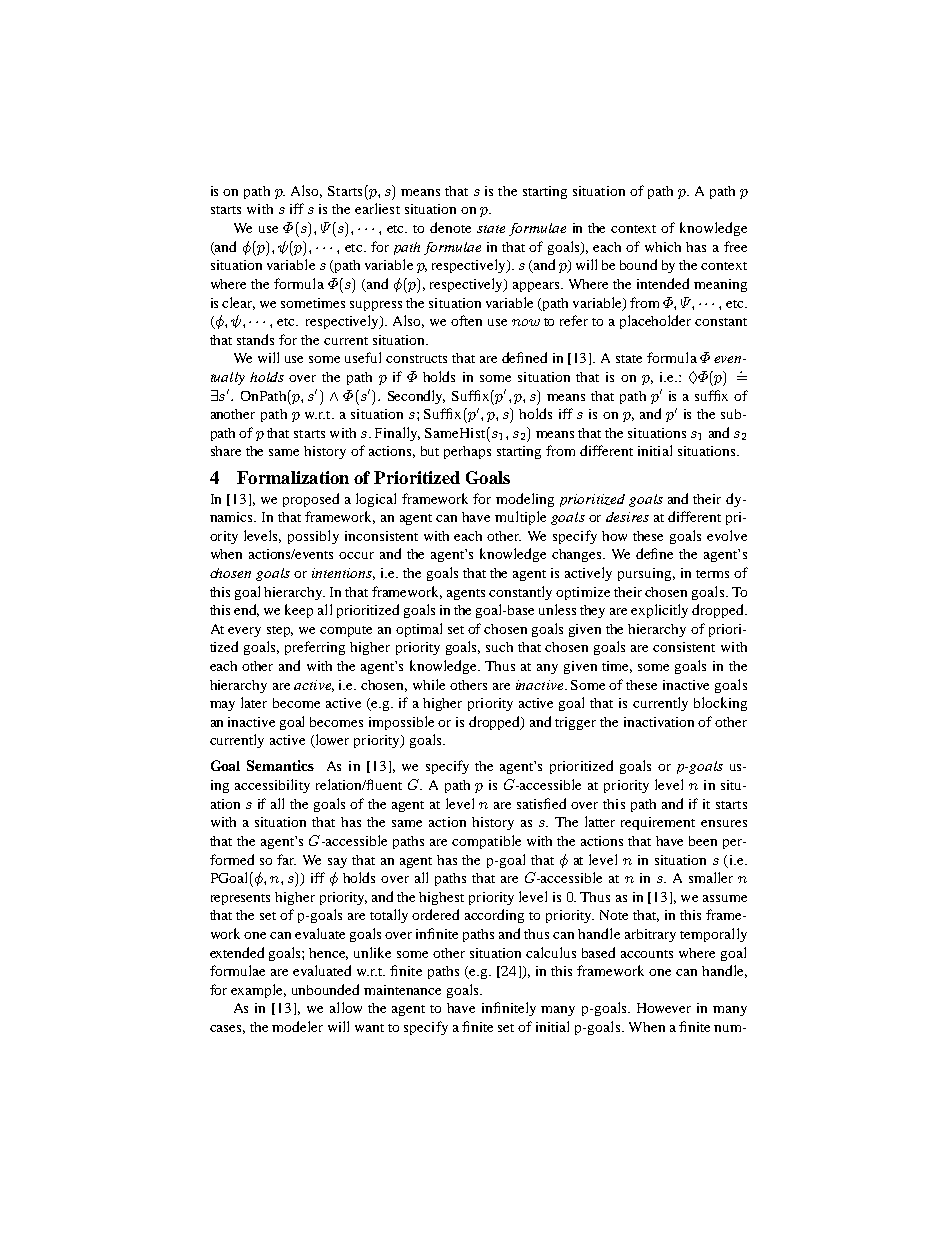  I want to click on blocking, so click(720, 704).
